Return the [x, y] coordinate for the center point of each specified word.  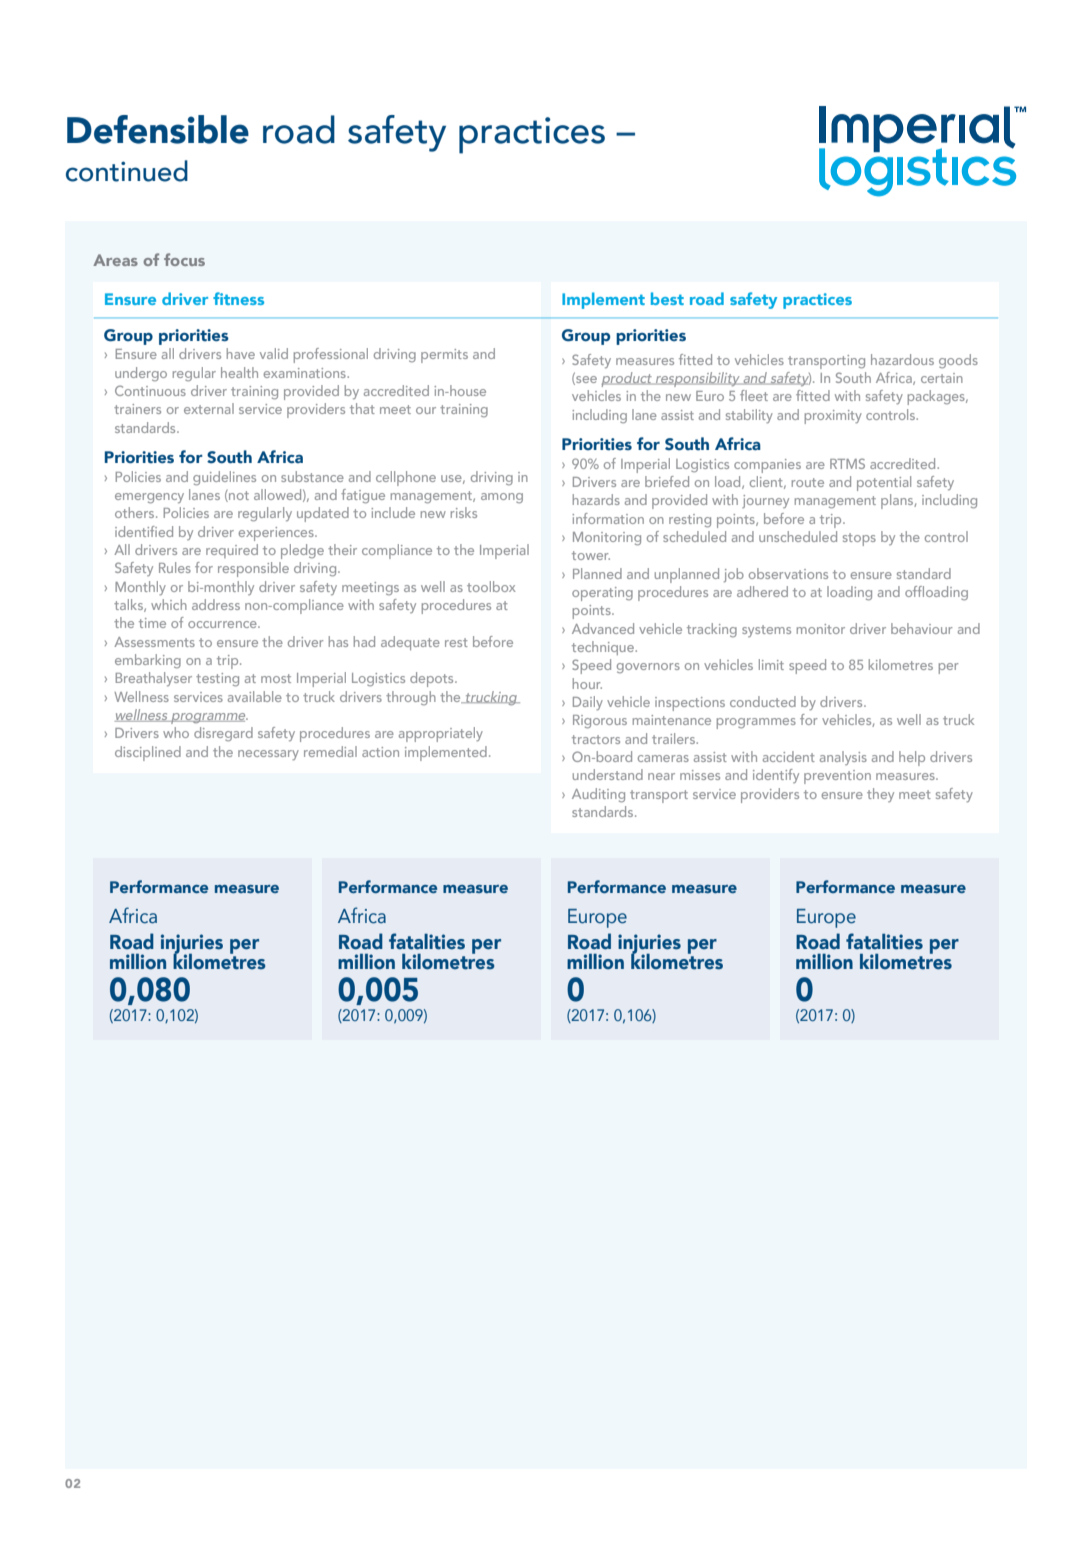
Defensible [158, 129]
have [241, 353]
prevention [837, 777]
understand [608, 774]
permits [444, 356]
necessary [268, 755]
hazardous [902, 359]
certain [942, 378]
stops [859, 539]
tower [591, 555]
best [667, 298]
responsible [253, 569]
